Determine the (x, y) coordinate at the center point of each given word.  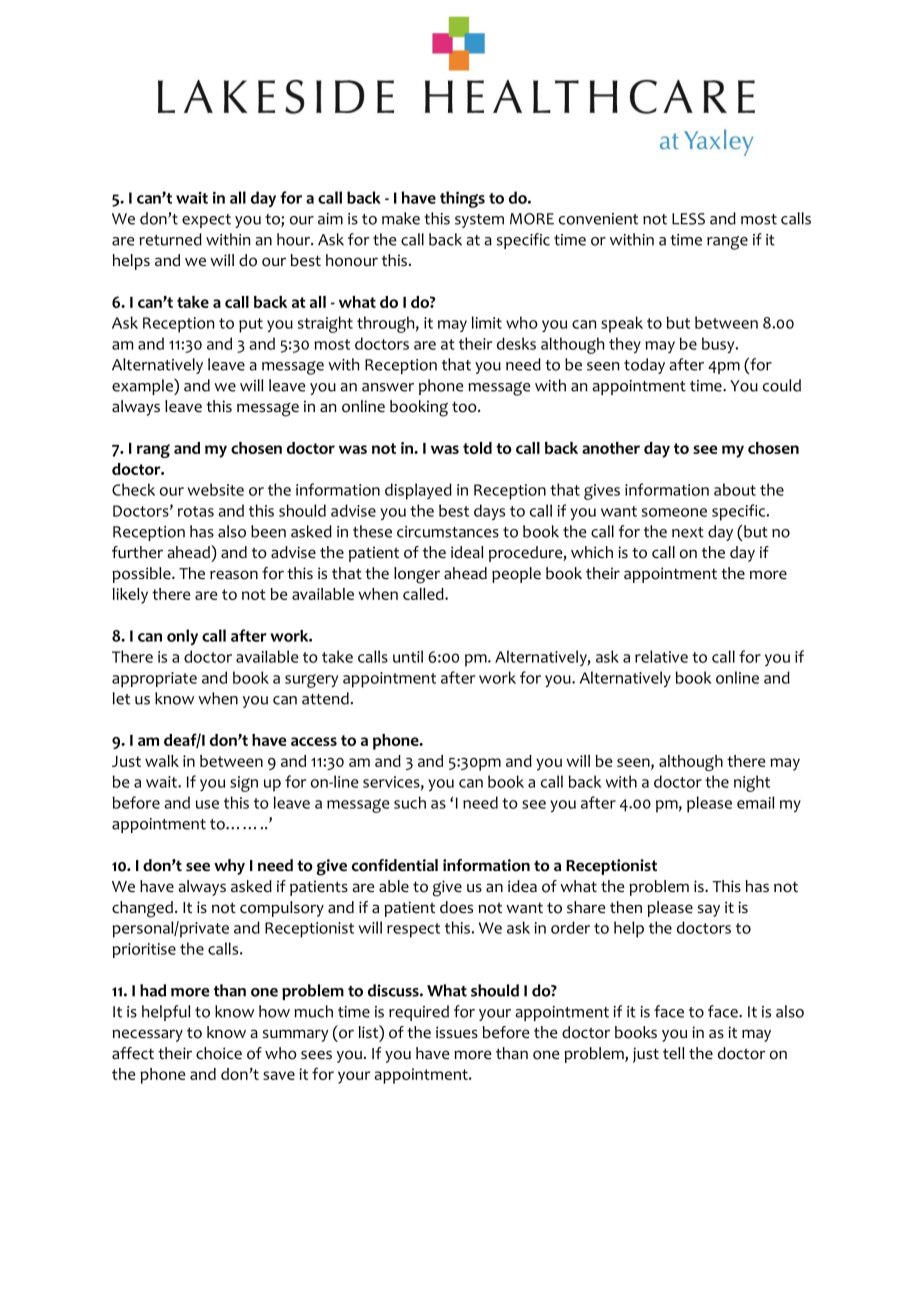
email (755, 802)
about (735, 489)
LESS (688, 219)
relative (661, 656)
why (229, 867)
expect (206, 221)
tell (674, 1053)
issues (457, 1032)
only (182, 637)
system (479, 221)
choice (219, 1053)
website (216, 489)
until (408, 656)
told (477, 448)
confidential (395, 865)
